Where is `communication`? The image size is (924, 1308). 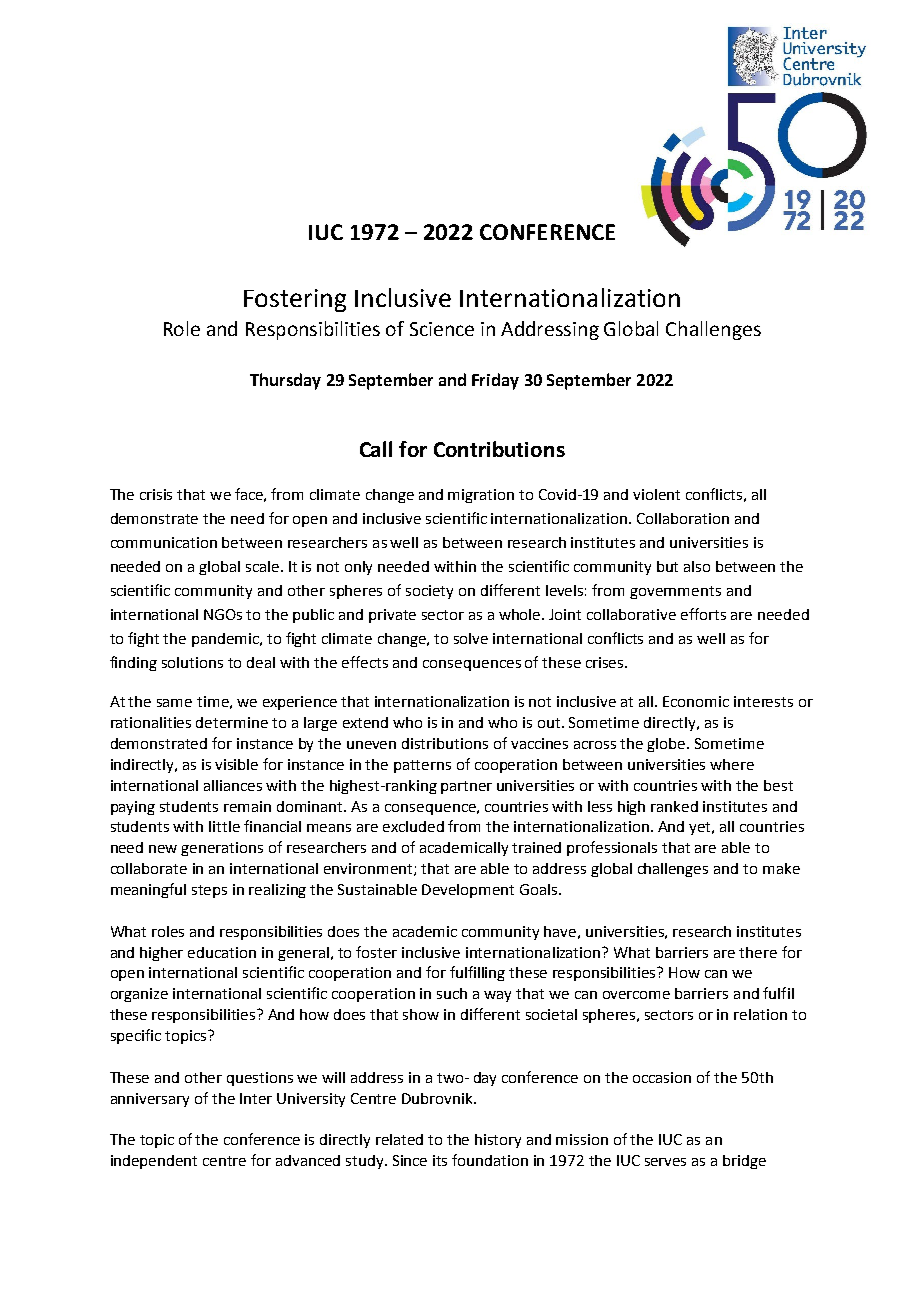
communication is located at coordinates (164, 542).
